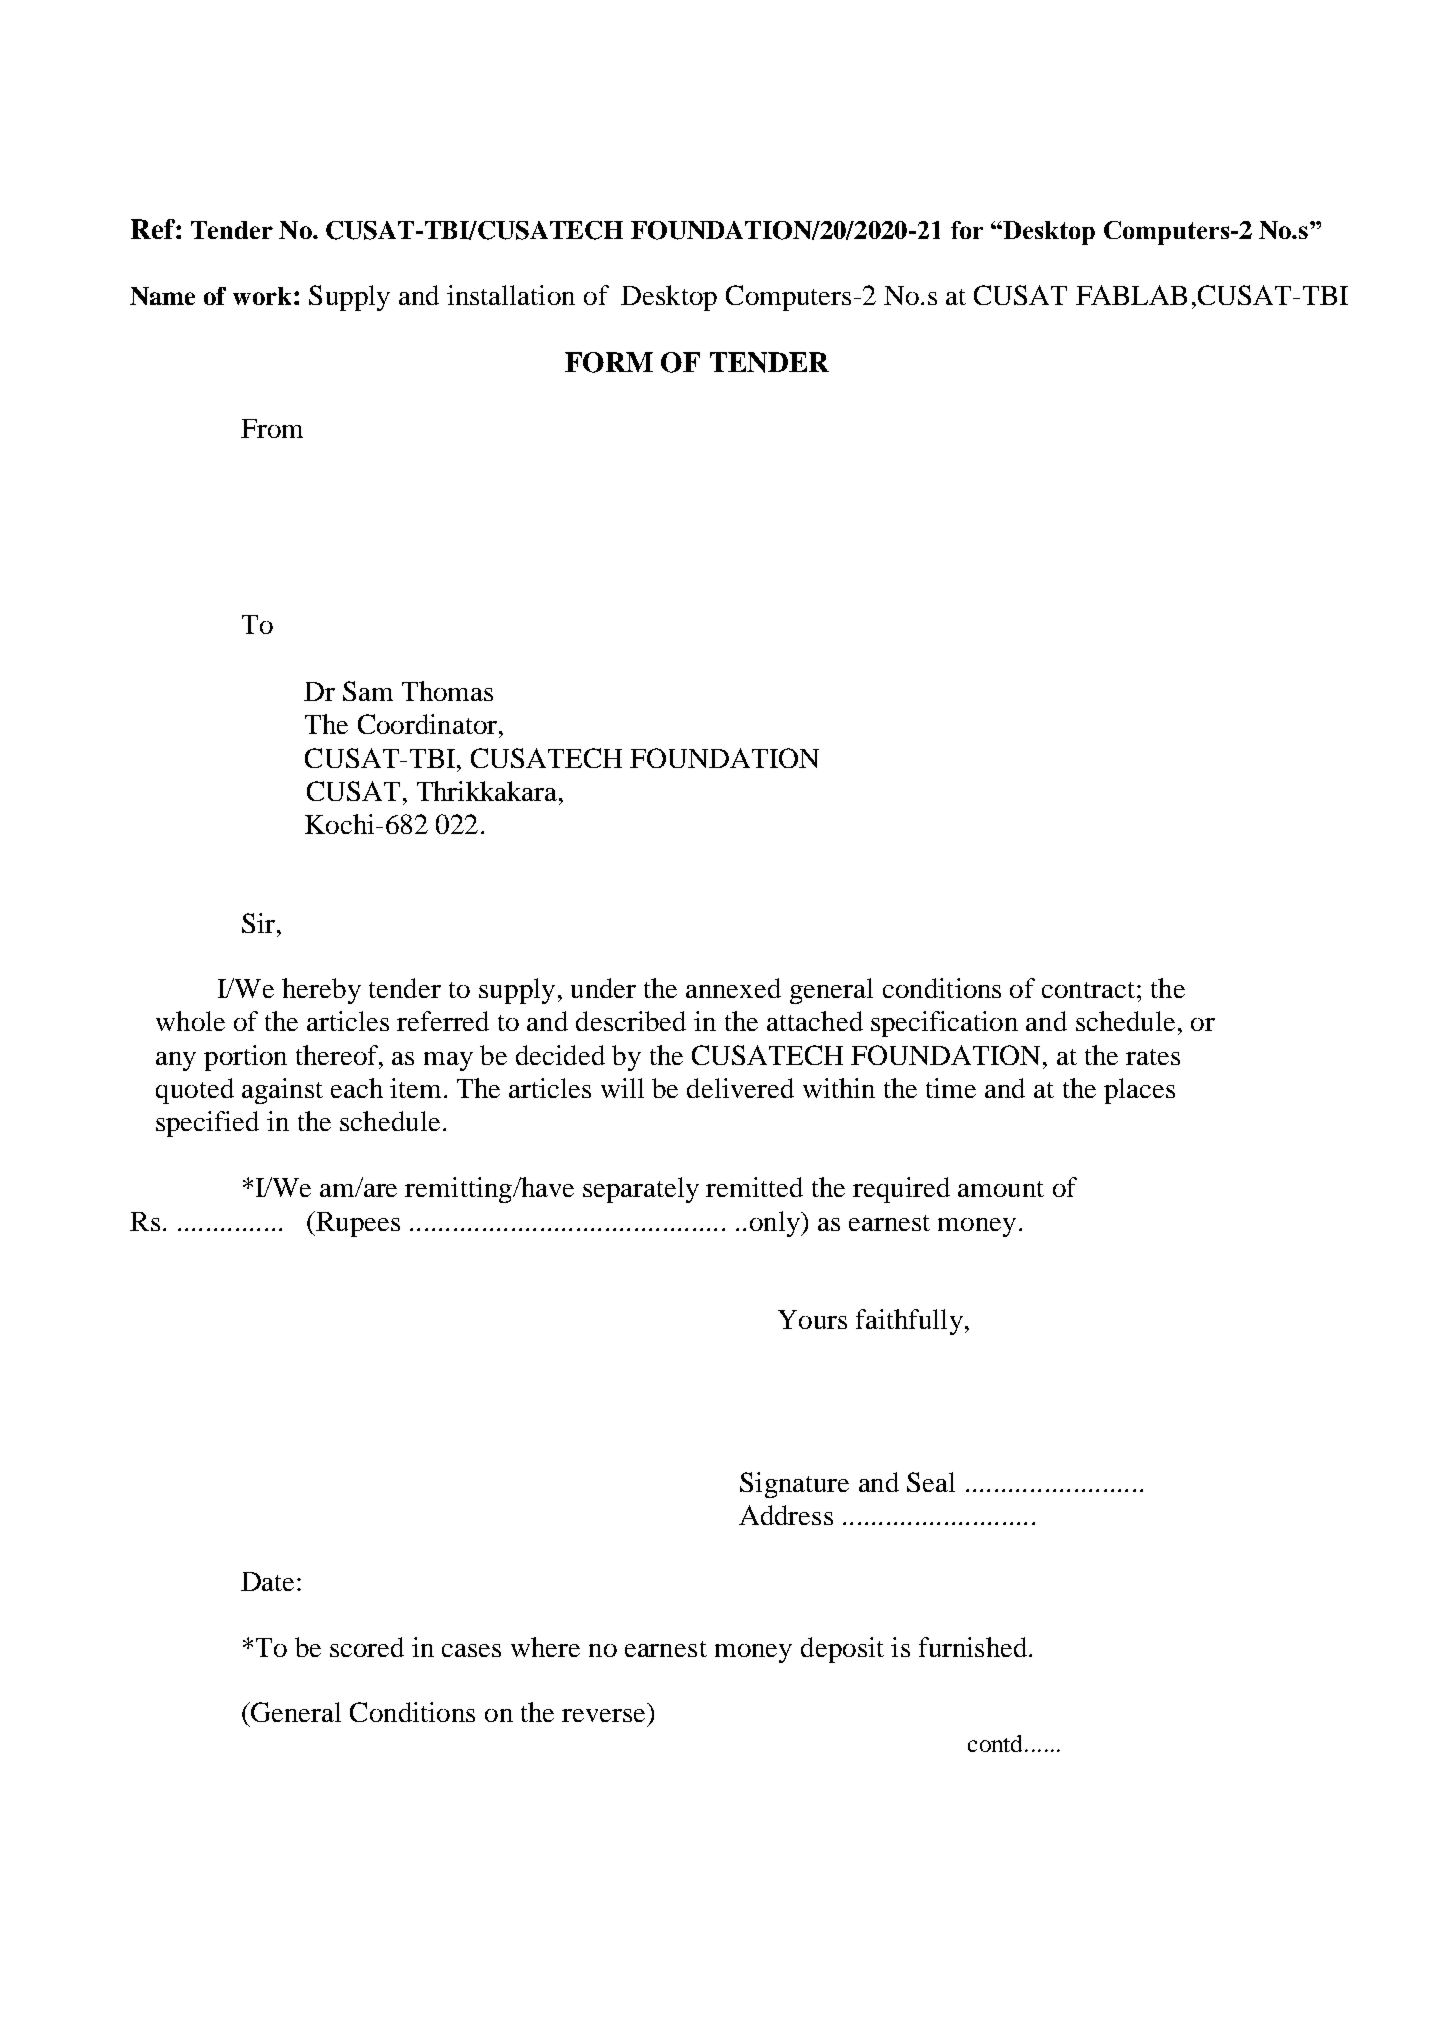 Image resolution: width=1438 pixels, height=2033 pixels. I want to click on described, so click(631, 1021).
